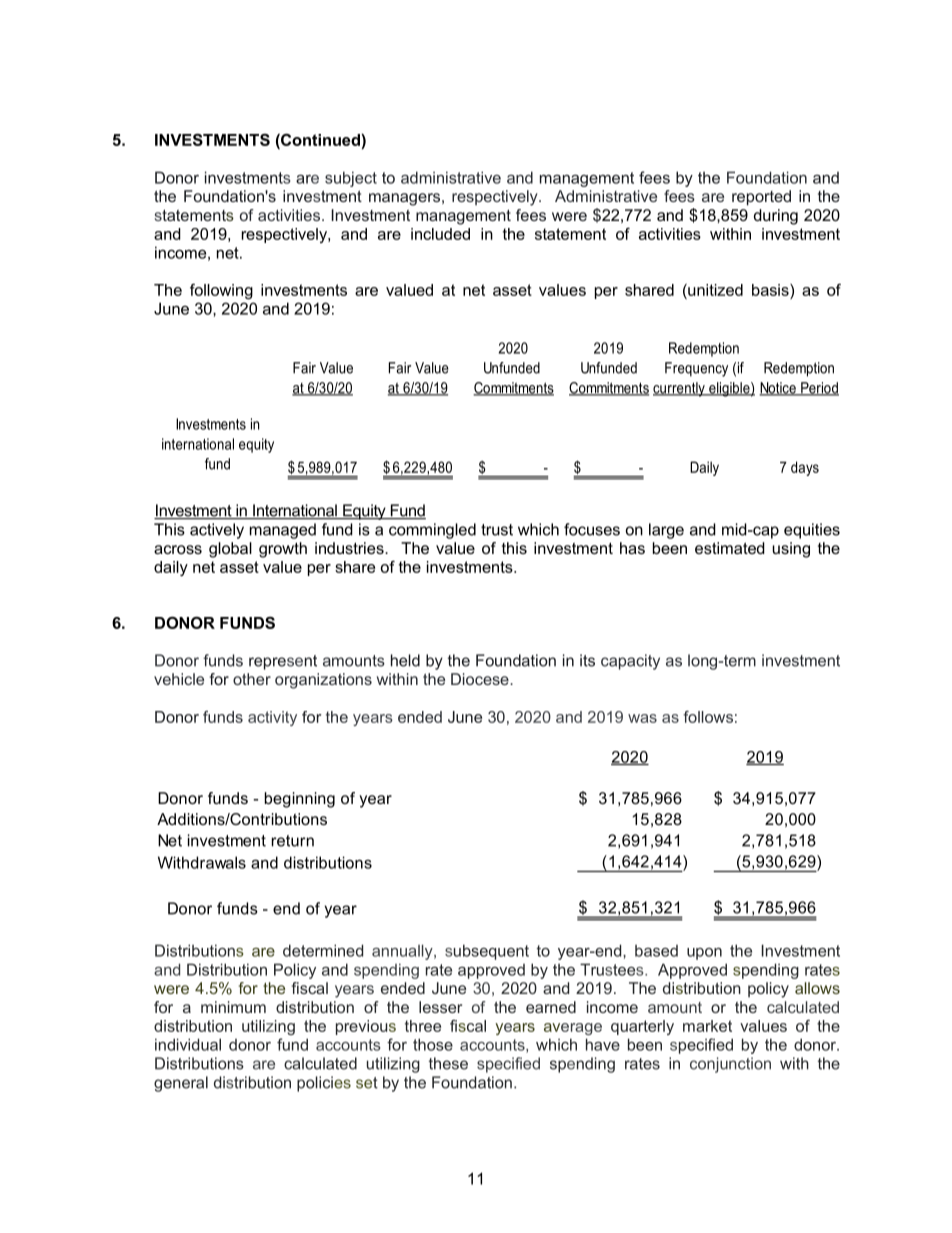 This image has height=1233, width=952. What do you see at coordinates (351, 179) in the image?
I see `subject` at bounding box center [351, 179].
